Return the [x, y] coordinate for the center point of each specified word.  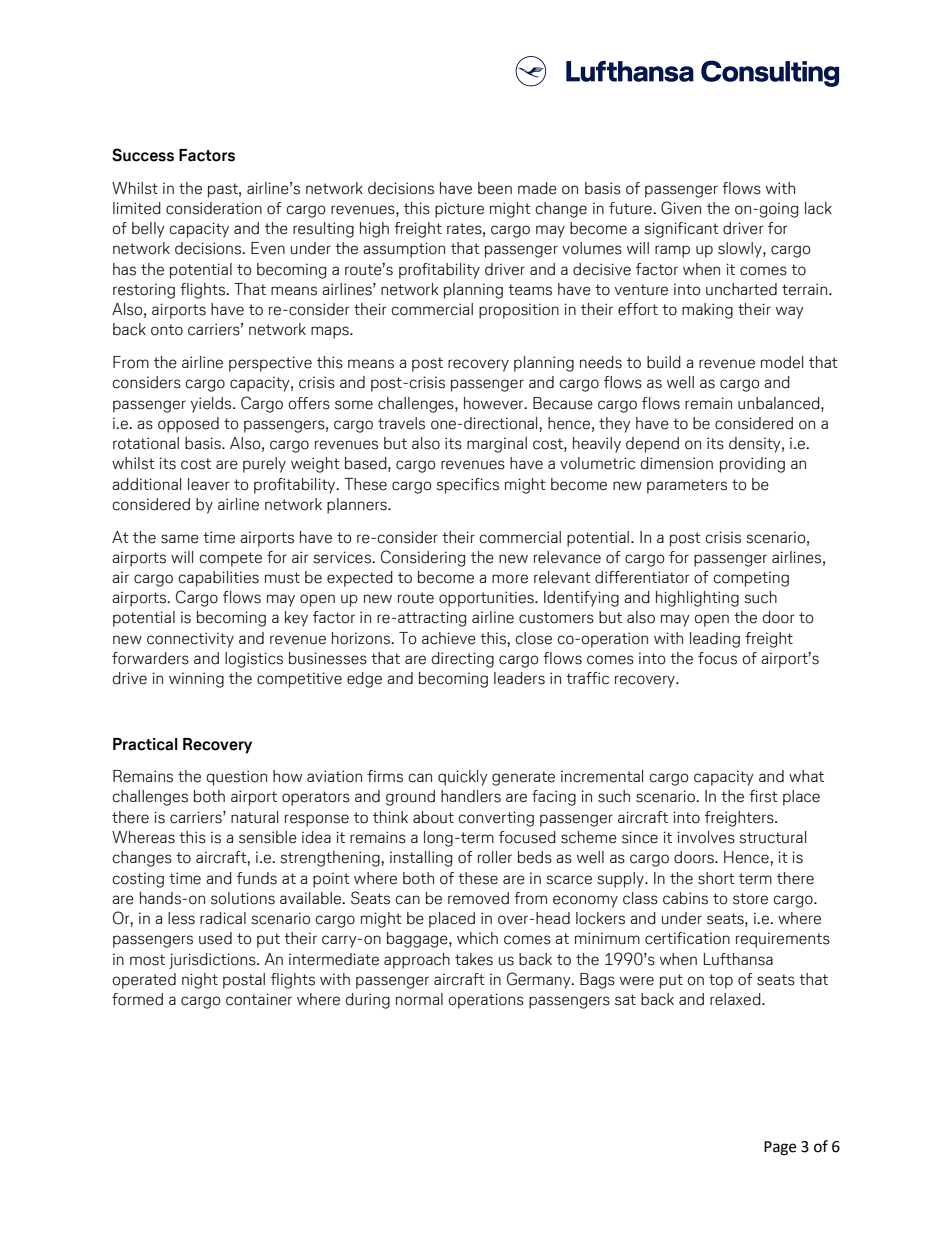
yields [212, 405]
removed [478, 898]
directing [463, 660]
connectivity [190, 640]
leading [715, 640]
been [495, 188]
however [495, 403]
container [259, 999]
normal [419, 999]
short [716, 878]
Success [143, 155]
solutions [243, 898]
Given [681, 208]
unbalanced [780, 403]
